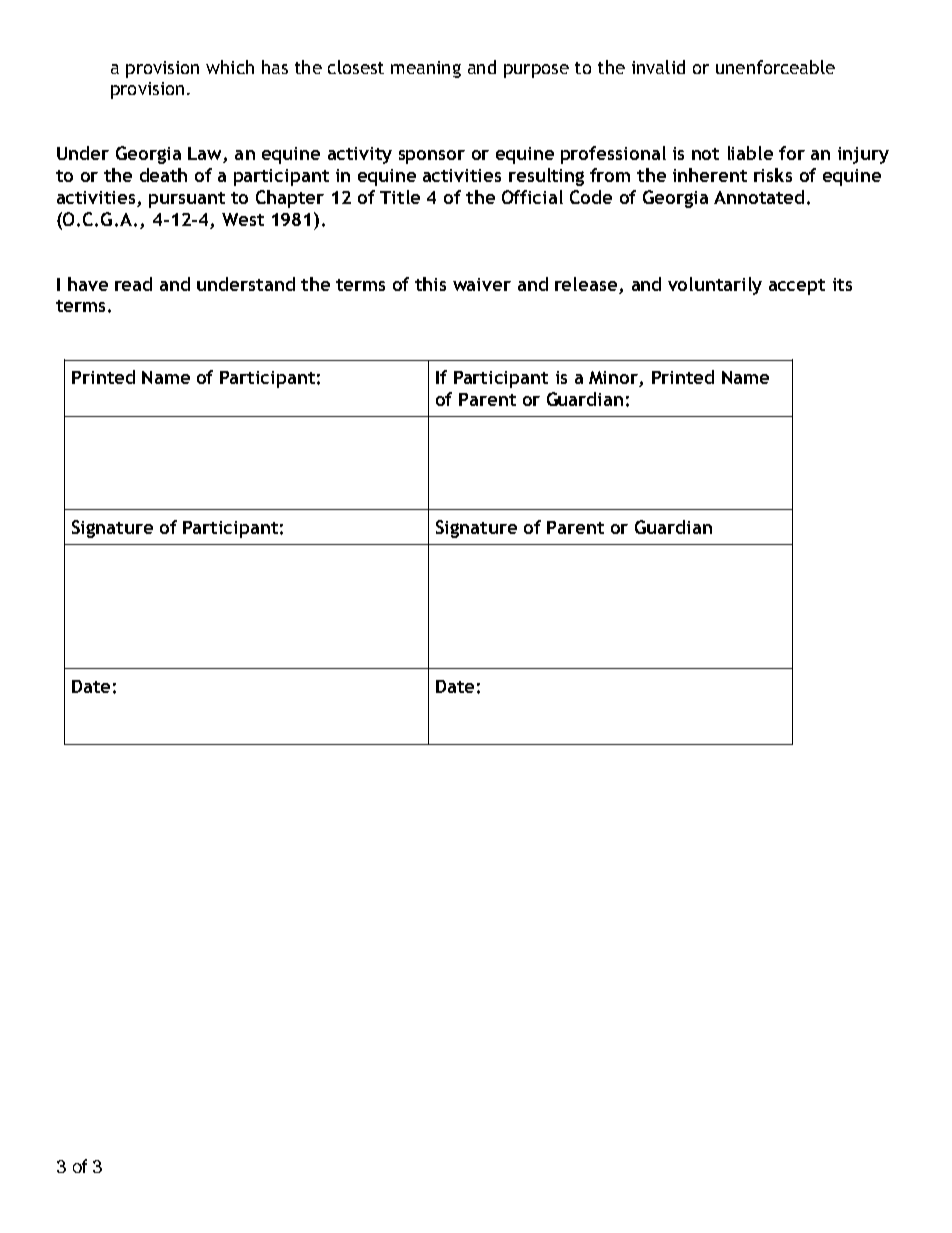  What do you see at coordinates (243, 219) in the image?
I see `West` at bounding box center [243, 219].
